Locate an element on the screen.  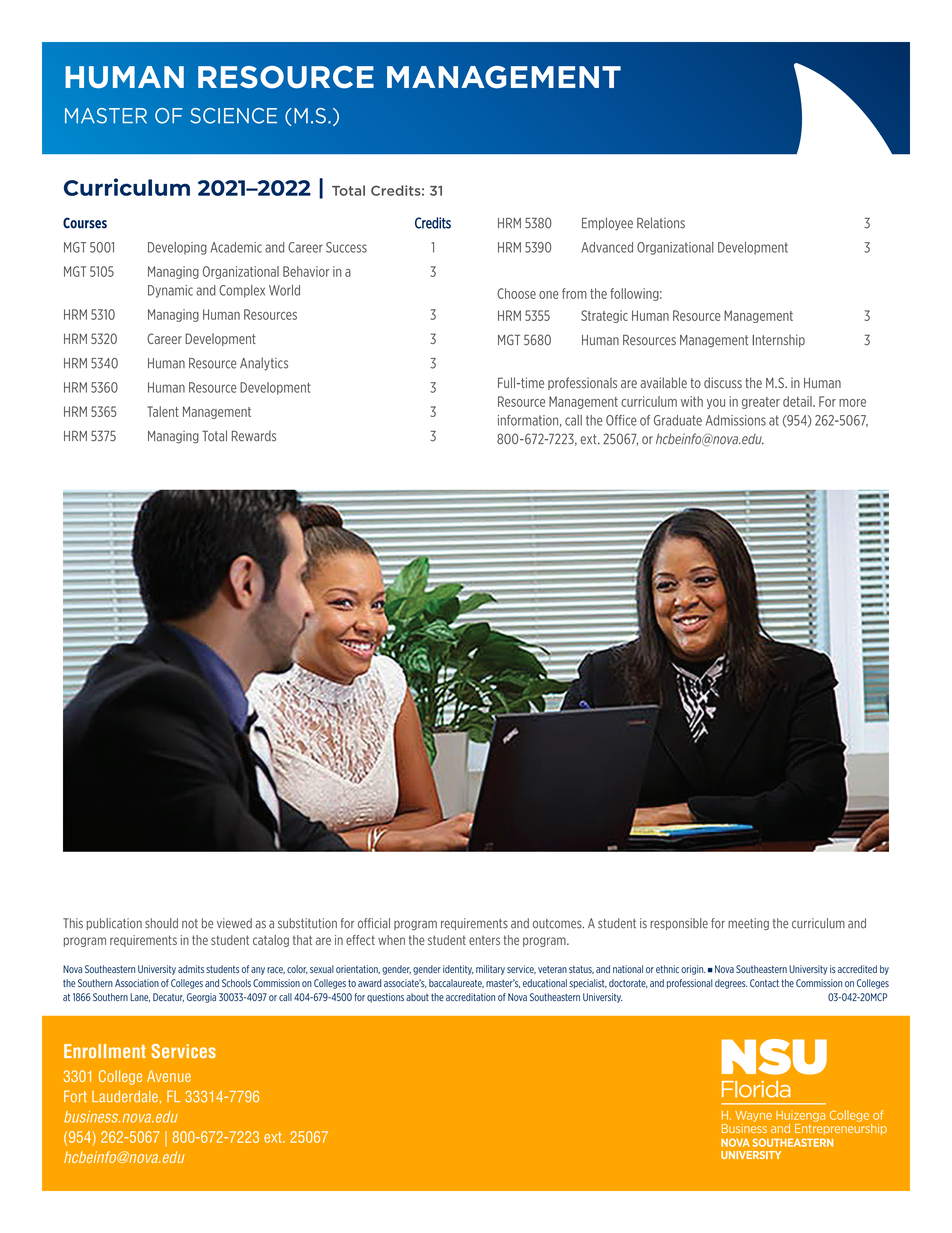
Relations is located at coordinates (661, 223).
